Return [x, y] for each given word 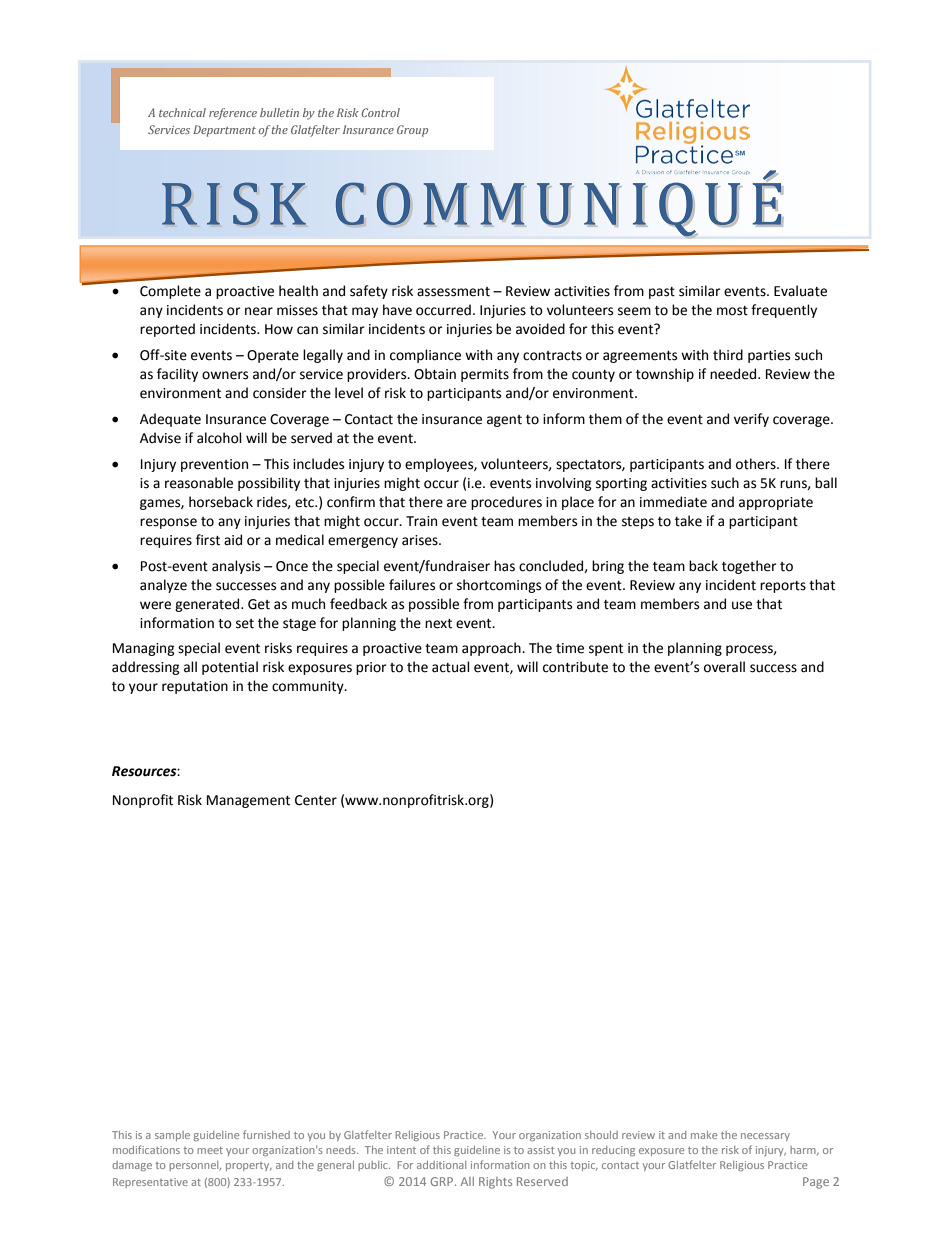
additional [441, 1165]
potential [230, 668]
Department [224, 131]
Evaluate [800, 291]
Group [412, 131]
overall [724, 667]
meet [210, 1150]
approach [492, 649]
